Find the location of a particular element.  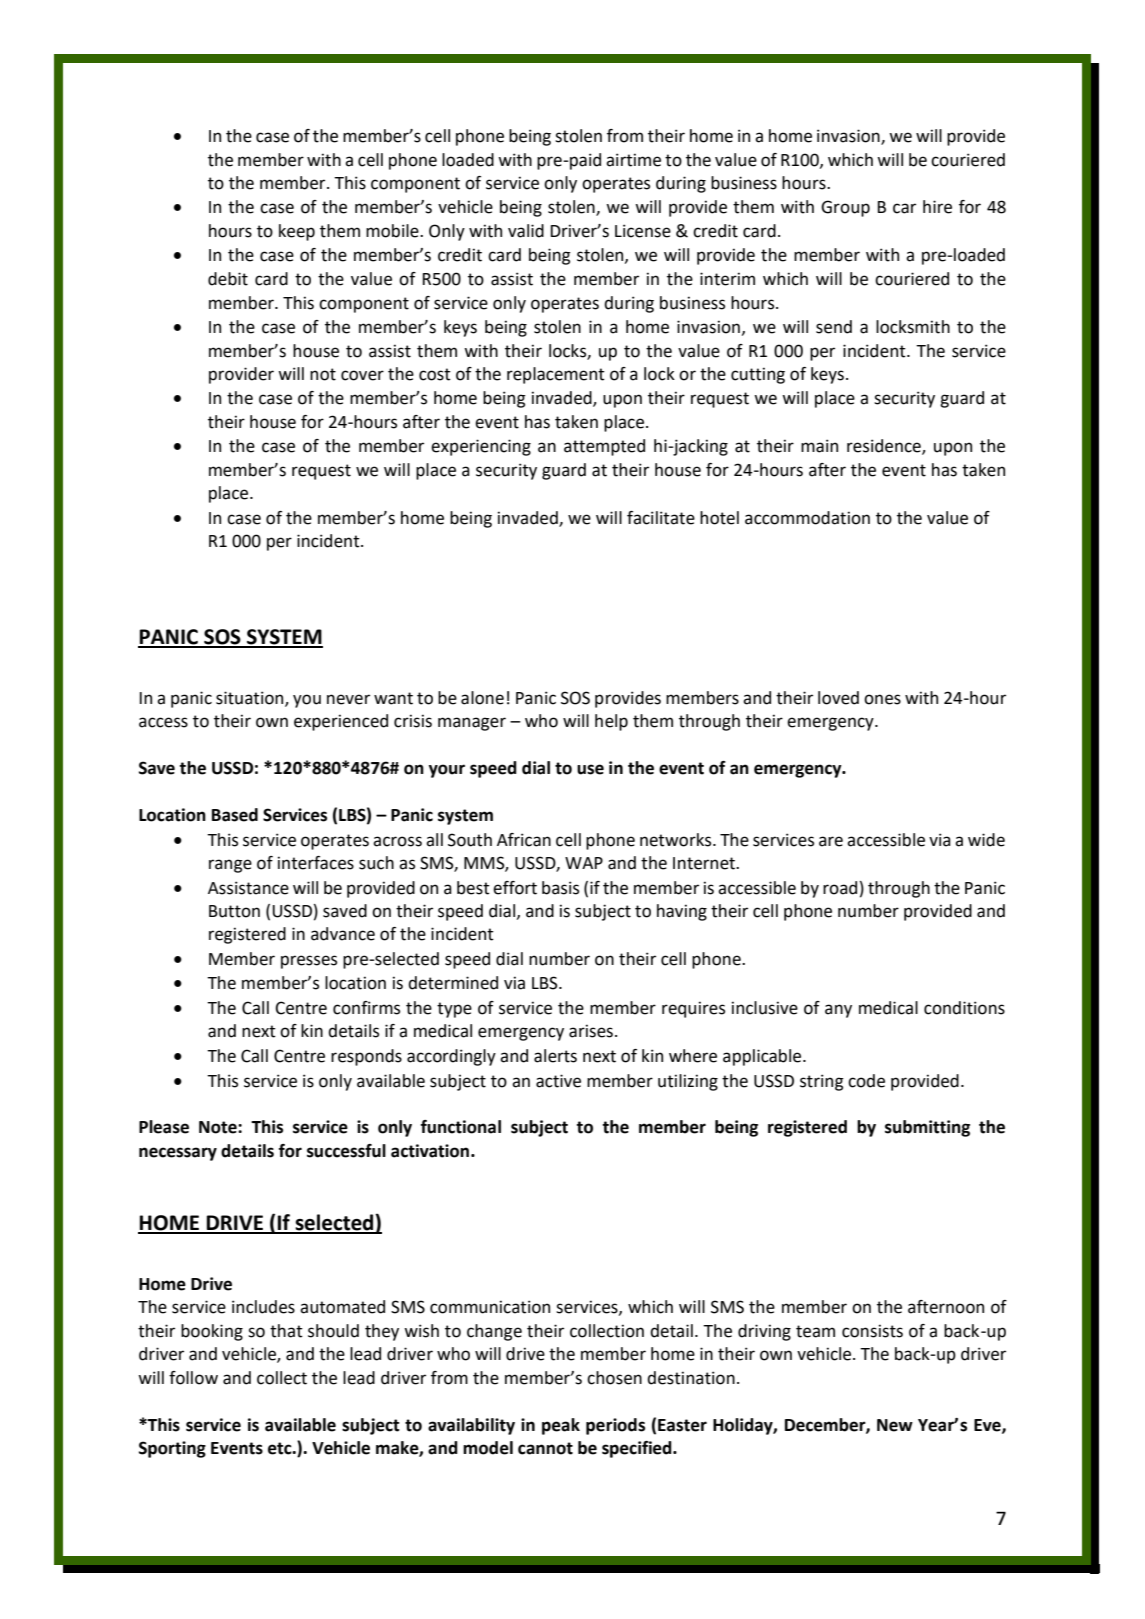

keep is located at coordinates (297, 232).
